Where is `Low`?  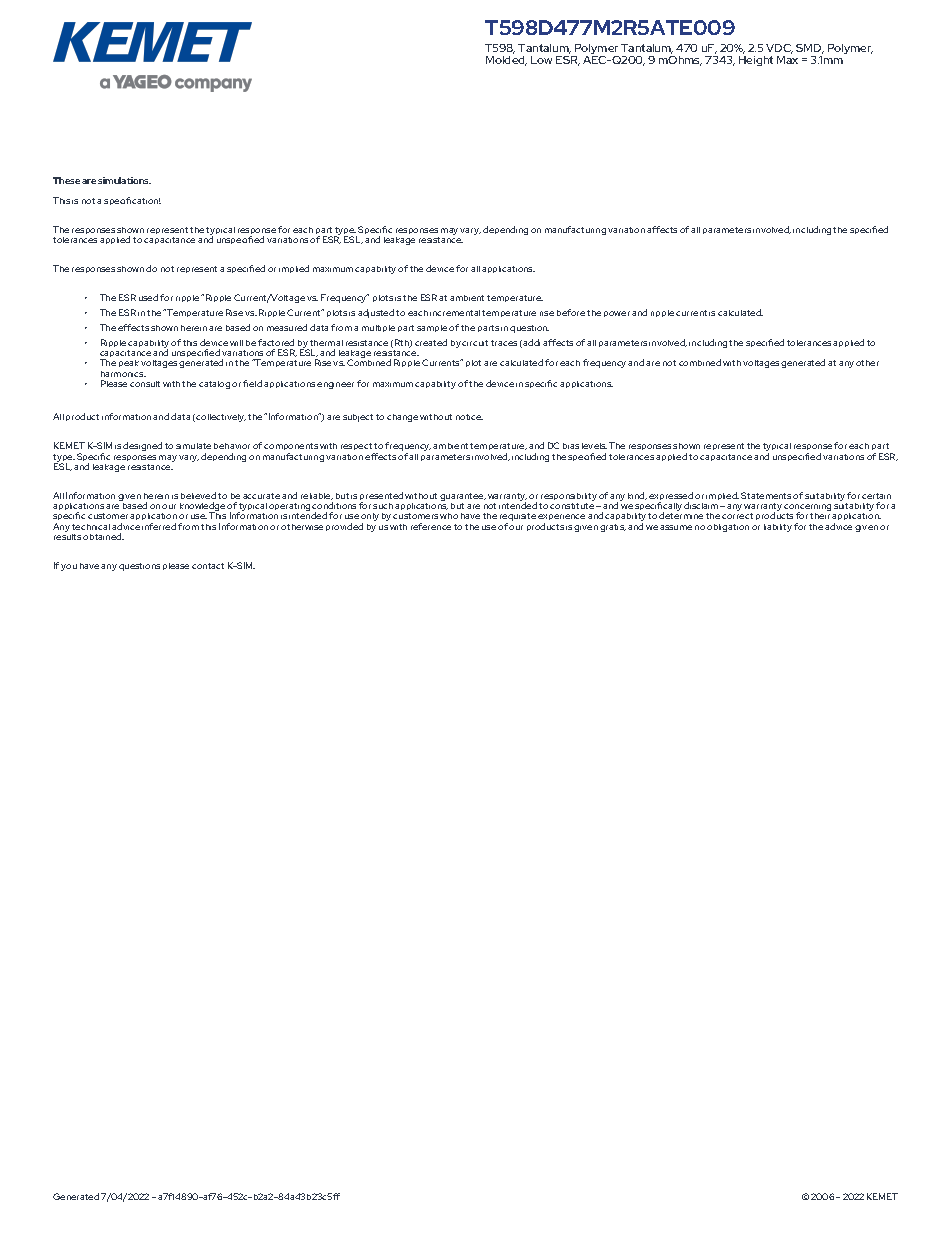
Low is located at coordinates (541, 60).
